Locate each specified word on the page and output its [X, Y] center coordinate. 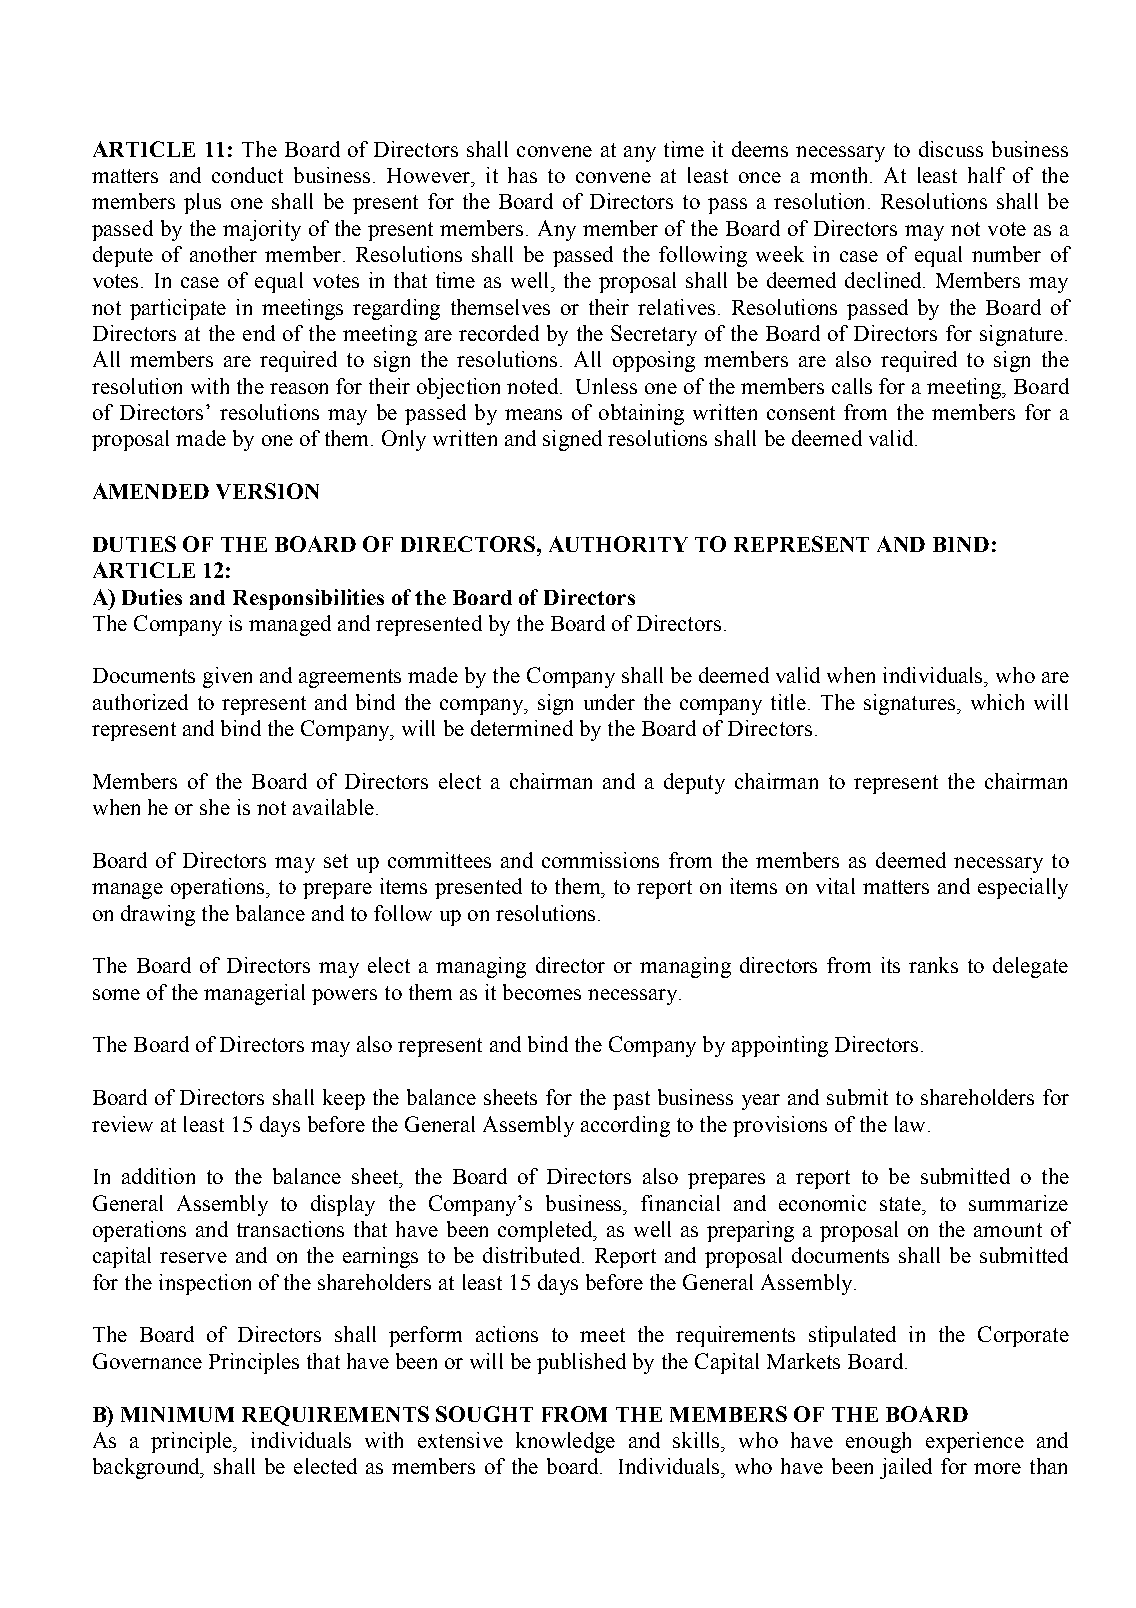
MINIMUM [177, 1414]
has [522, 175]
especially [1023, 888]
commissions [600, 860]
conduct [247, 175]
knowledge [565, 1442]
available [333, 807]
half [986, 175]
